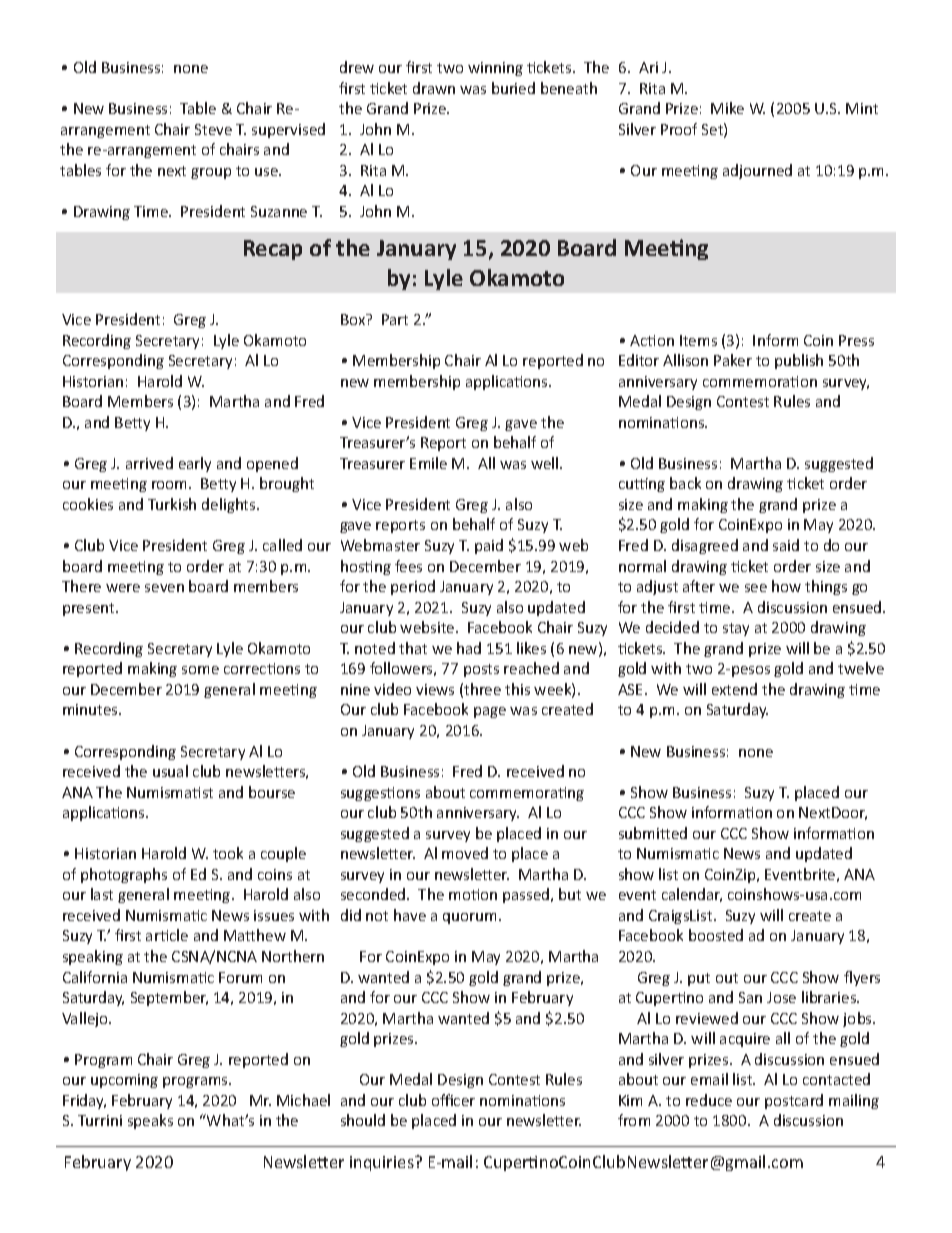 The width and height of the image is (952, 1233). What do you see at coordinates (709, 1100) in the image?
I see `reduce` at bounding box center [709, 1100].
